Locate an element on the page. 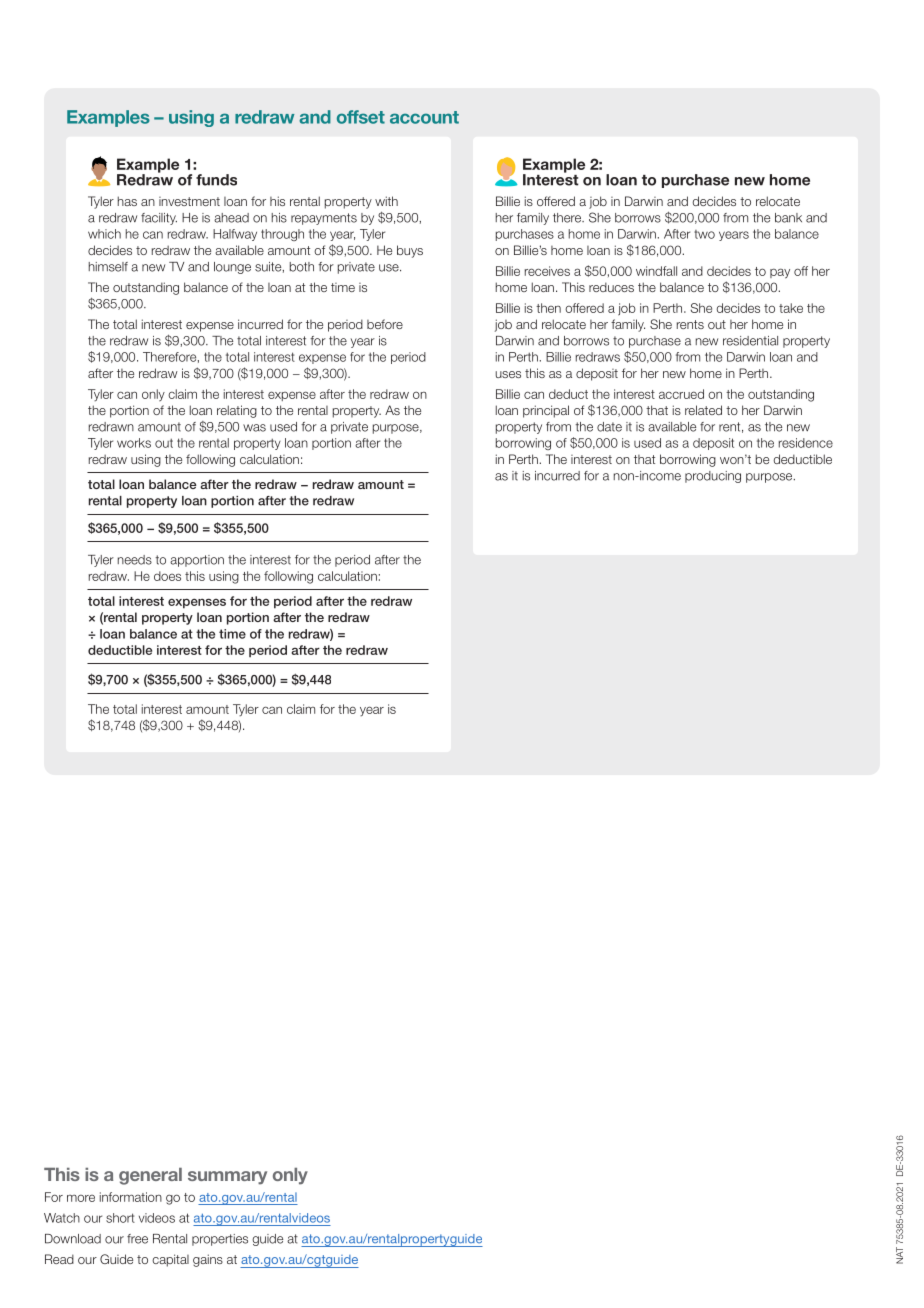  investment is located at coordinates (189, 201).
